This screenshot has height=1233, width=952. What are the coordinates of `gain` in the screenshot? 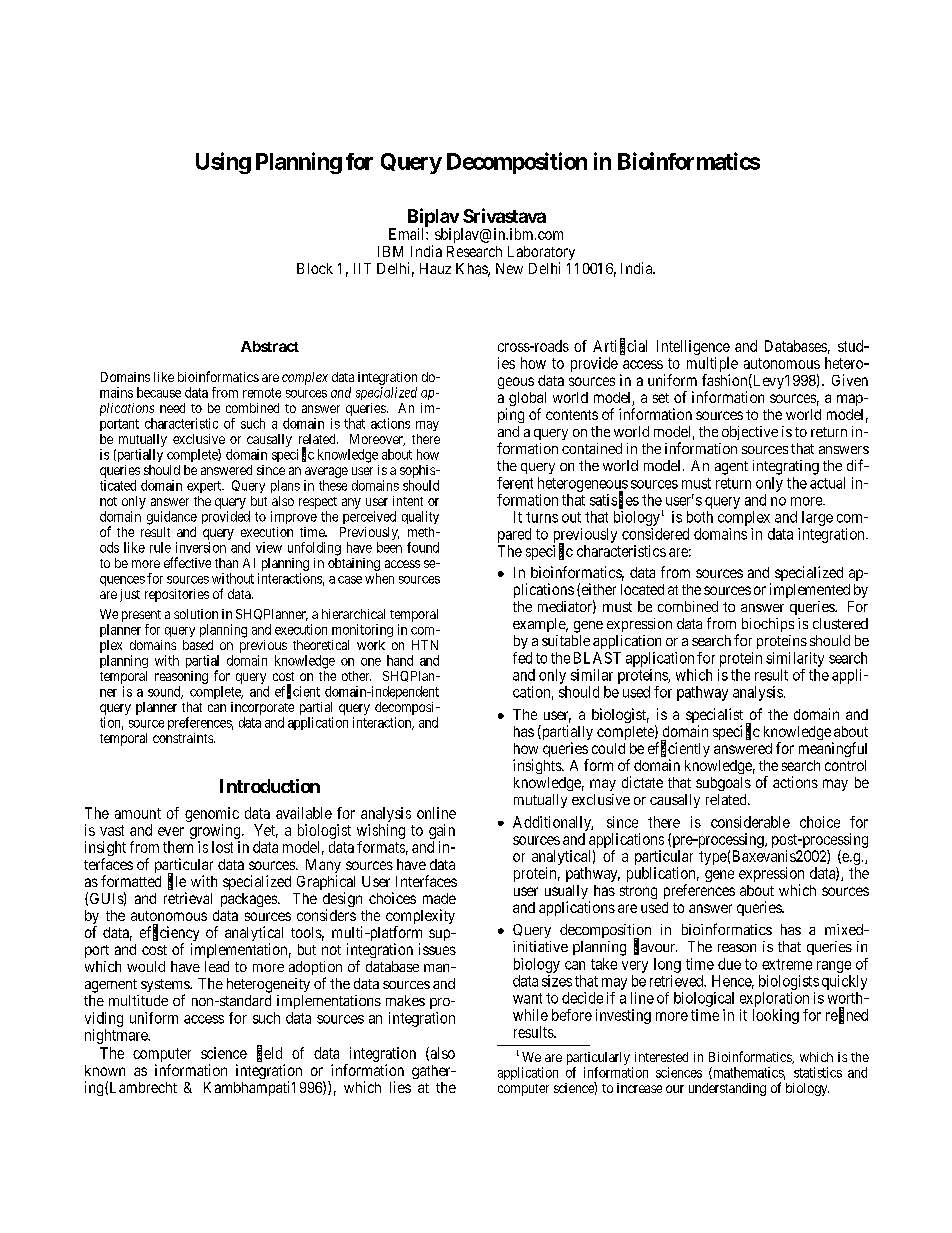 It's located at (442, 833).
